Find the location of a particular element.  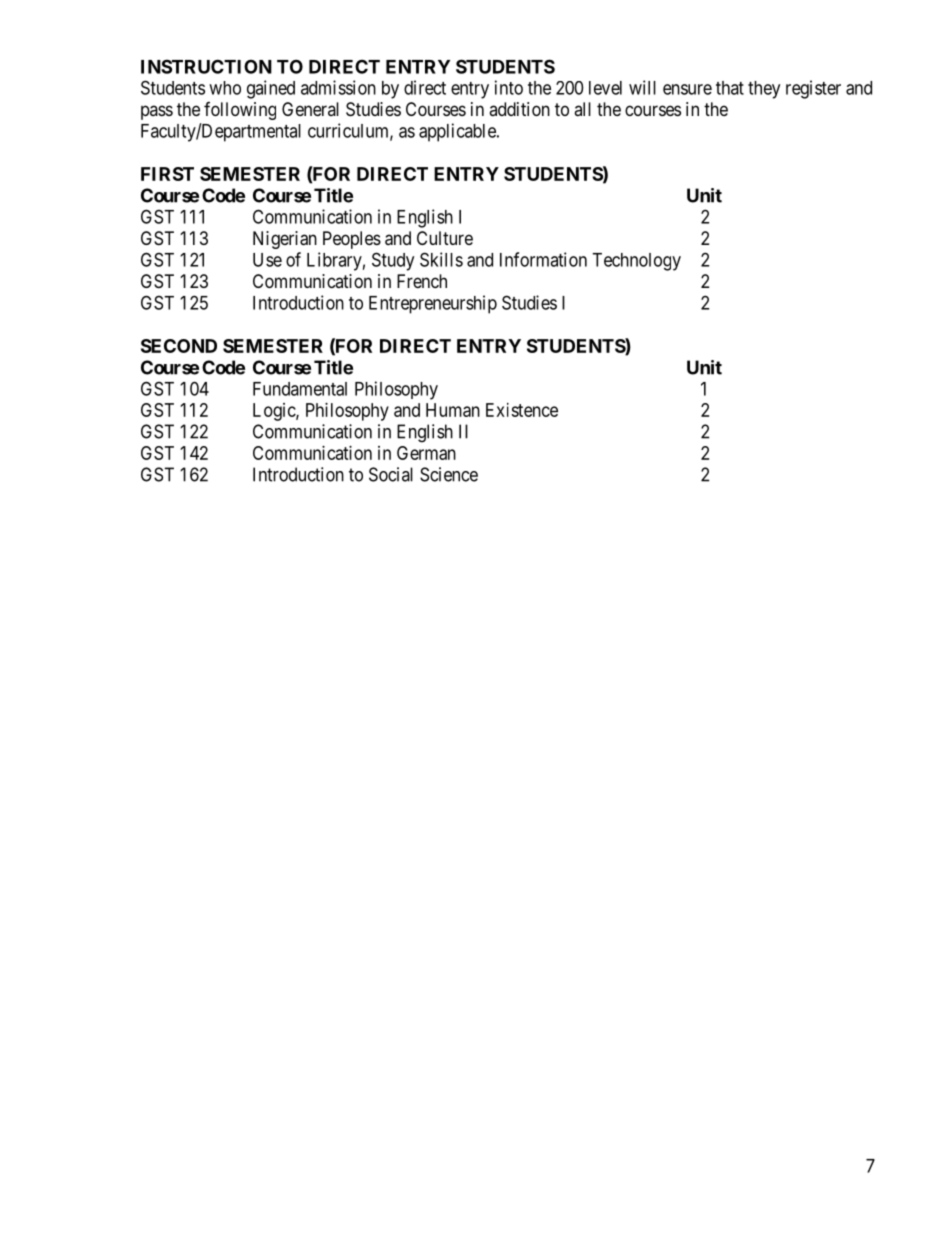

applicable is located at coordinates (458, 132).
